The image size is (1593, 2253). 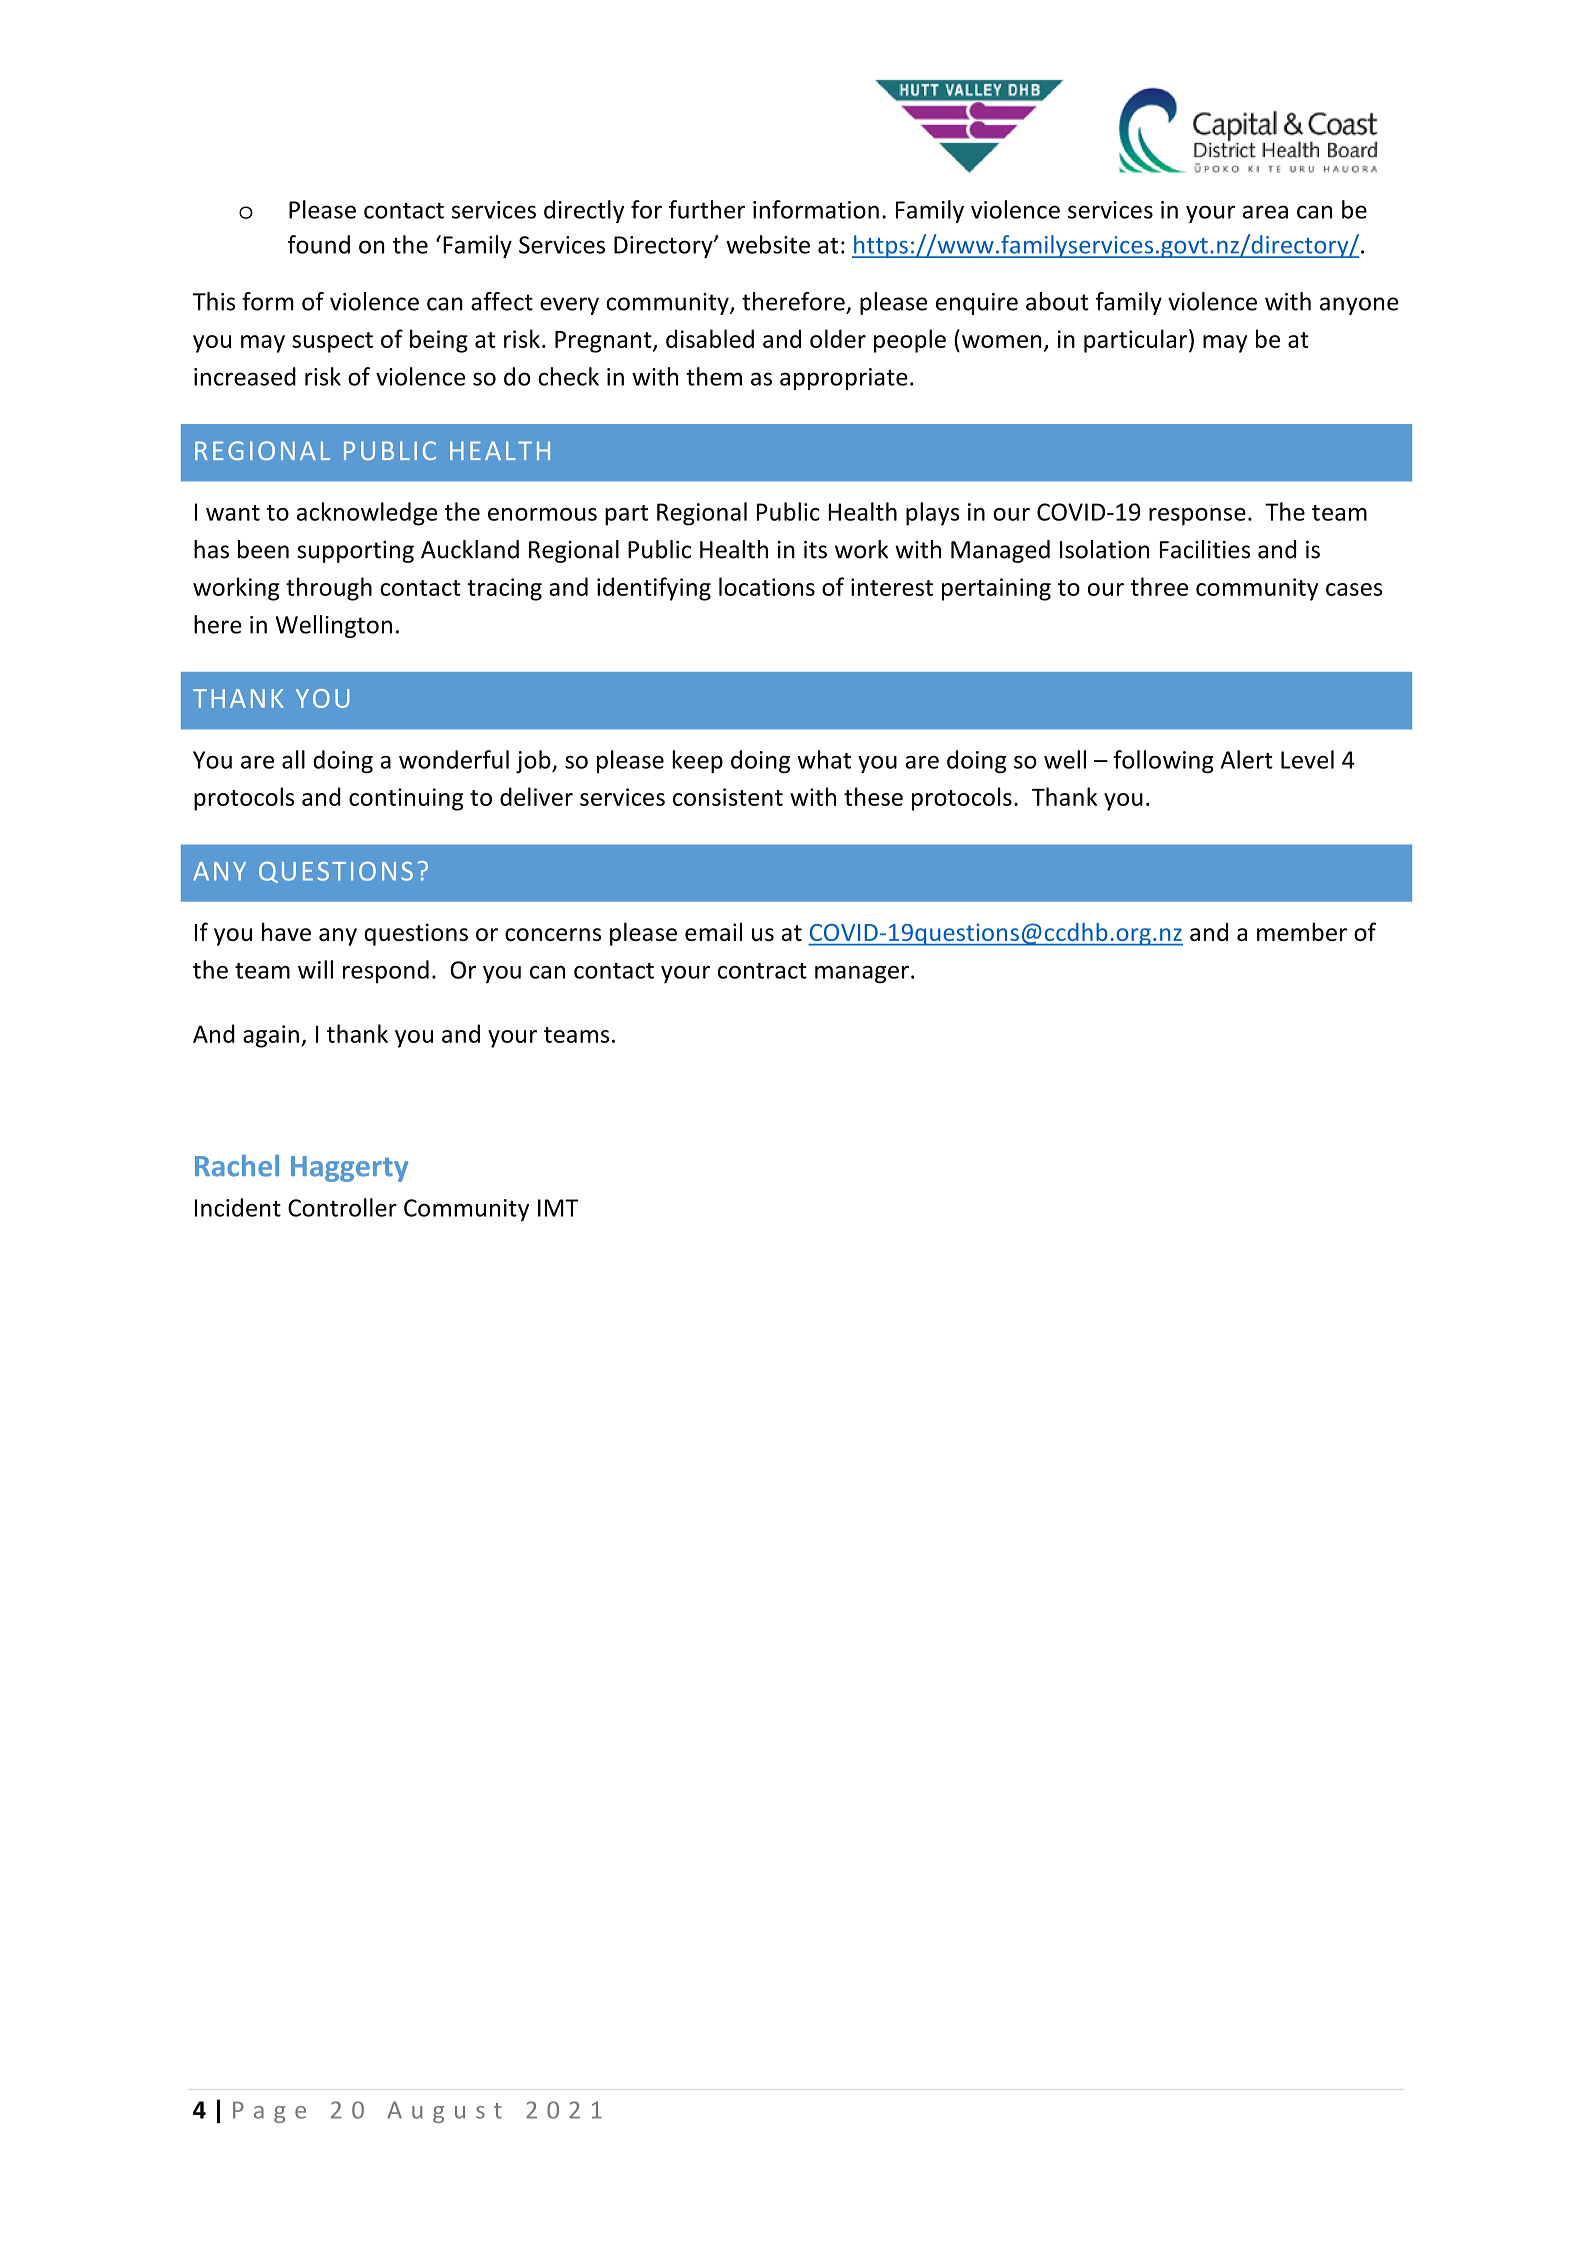 I want to click on supporting, so click(x=355, y=552).
